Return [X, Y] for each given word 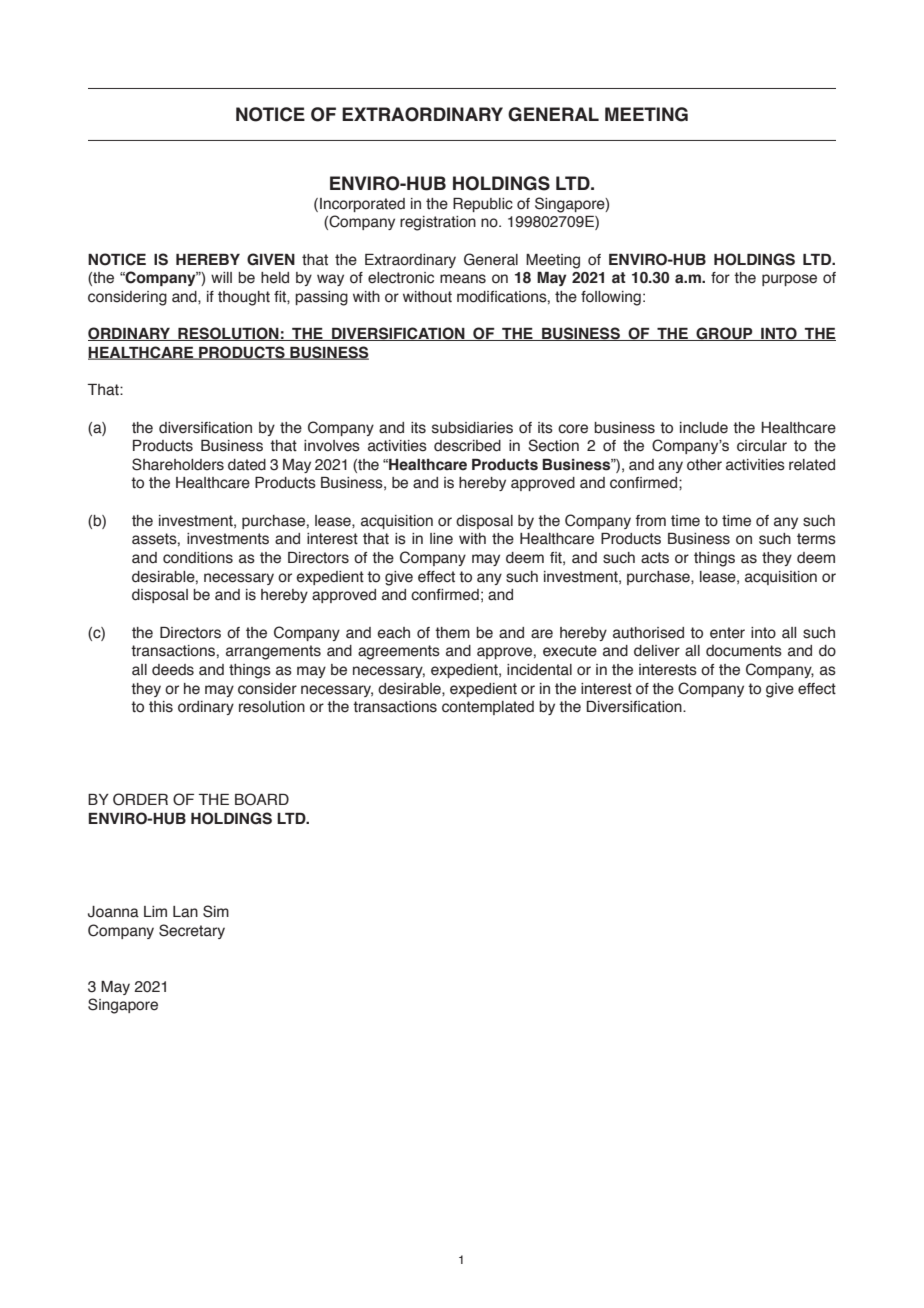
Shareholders [178, 464]
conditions [198, 558]
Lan [185, 912]
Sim [216, 911]
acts [655, 558]
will [221, 277]
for [720, 278]
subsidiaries [472, 428]
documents [744, 651]
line [441, 539]
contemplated [488, 708]
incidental [539, 670]
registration [438, 223]
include [704, 428]
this [161, 707]
